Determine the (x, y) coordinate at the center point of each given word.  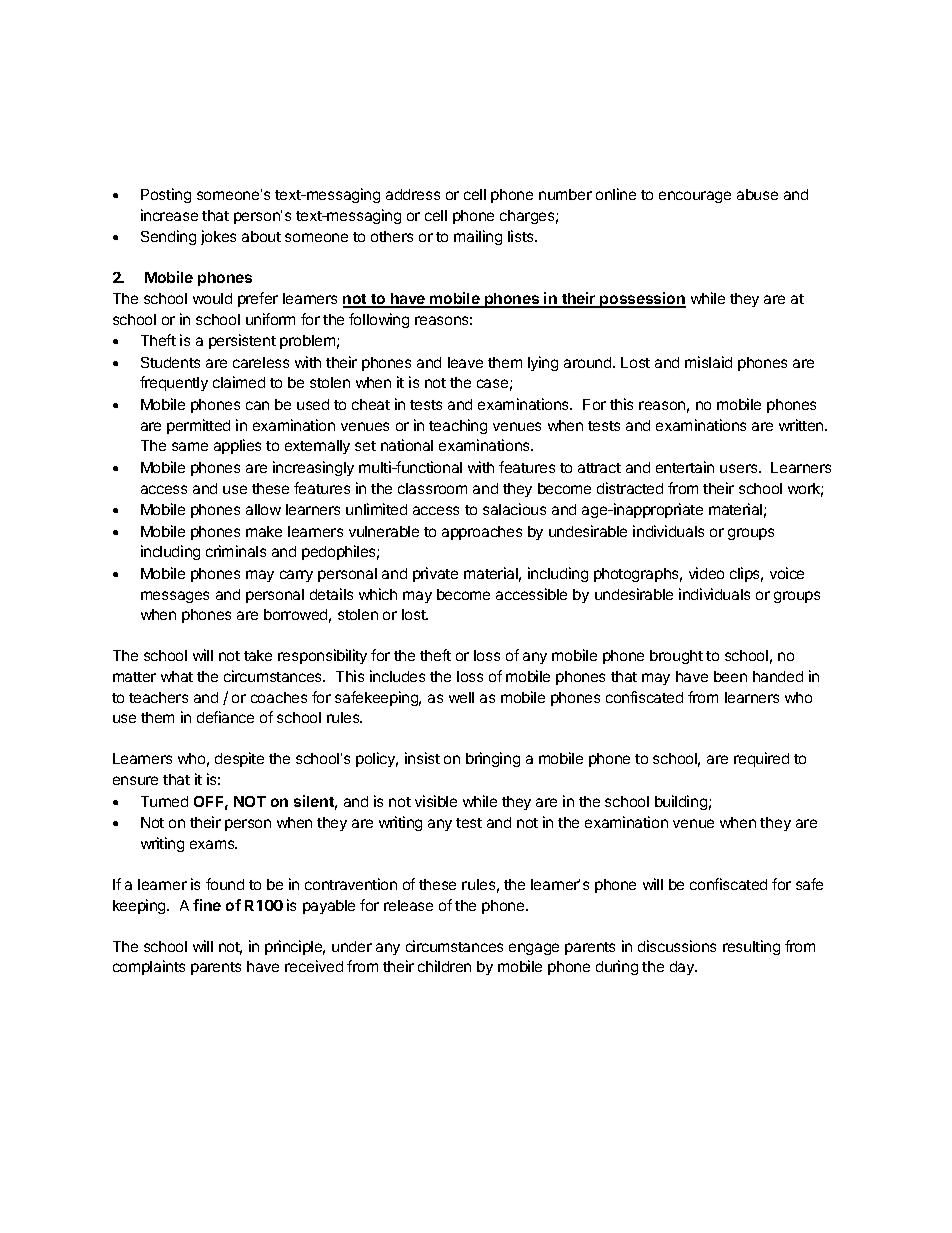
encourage (695, 197)
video (706, 573)
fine (207, 905)
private (435, 574)
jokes (218, 237)
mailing (478, 237)
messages (175, 597)
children (444, 966)
